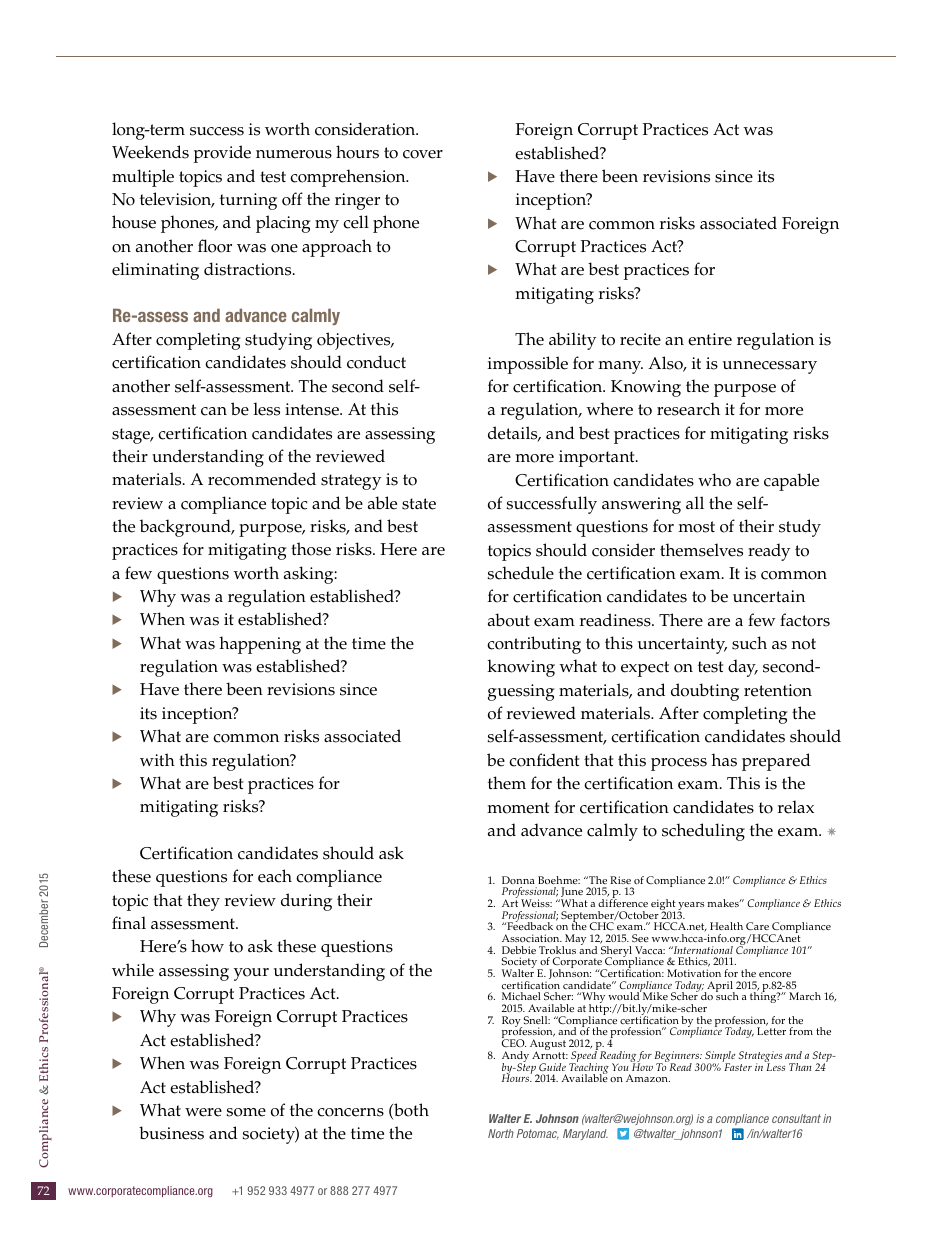 Image resolution: width=952 pixels, height=1233 pixels. I want to click on cover, so click(423, 154).
